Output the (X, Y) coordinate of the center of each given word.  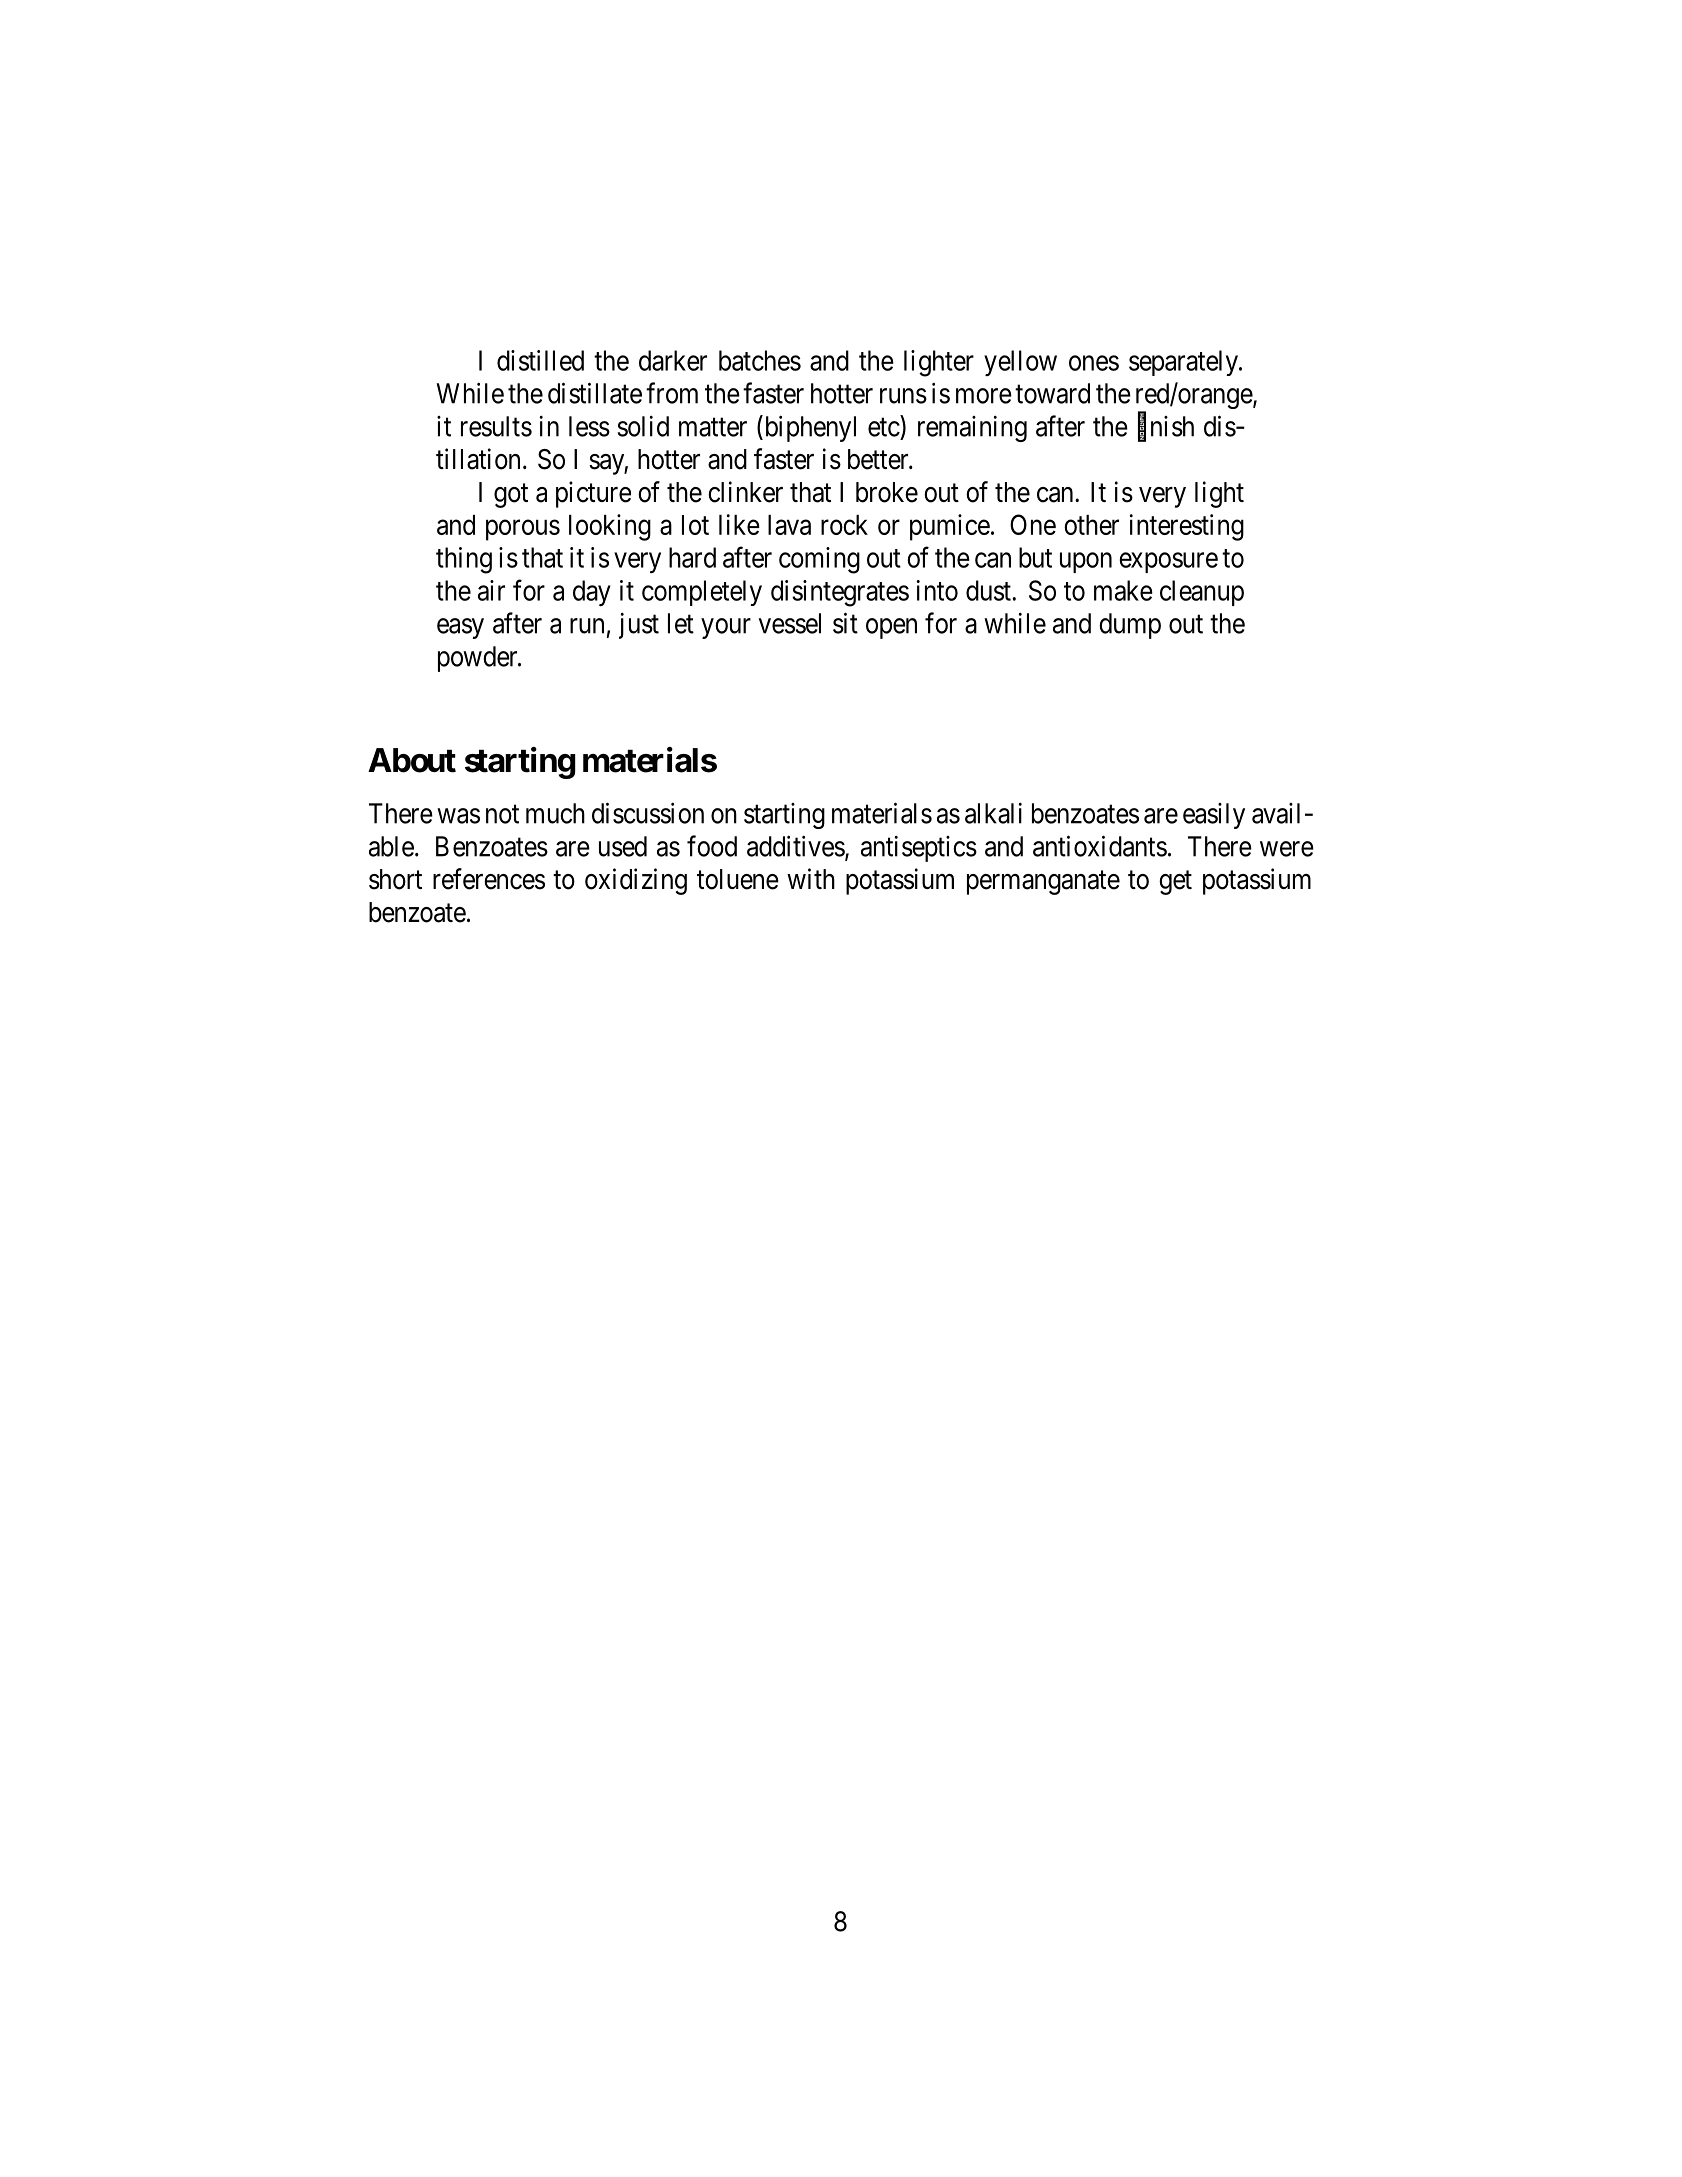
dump (1130, 626)
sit (845, 623)
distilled (540, 360)
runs (903, 396)
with (811, 878)
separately (1185, 363)
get (1175, 883)
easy (460, 628)
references (489, 879)
